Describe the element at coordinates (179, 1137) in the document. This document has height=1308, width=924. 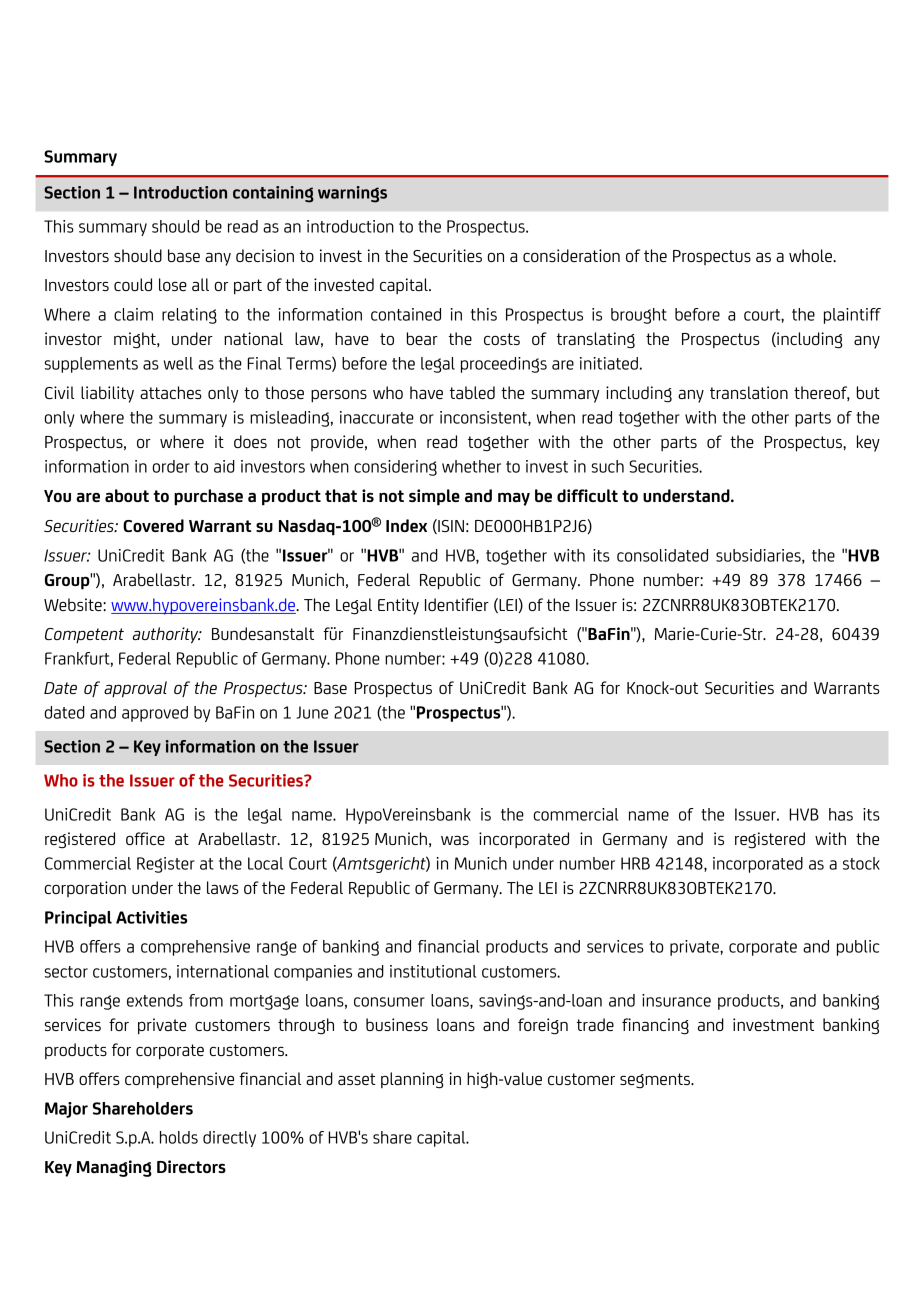
I see `holds` at that location.
